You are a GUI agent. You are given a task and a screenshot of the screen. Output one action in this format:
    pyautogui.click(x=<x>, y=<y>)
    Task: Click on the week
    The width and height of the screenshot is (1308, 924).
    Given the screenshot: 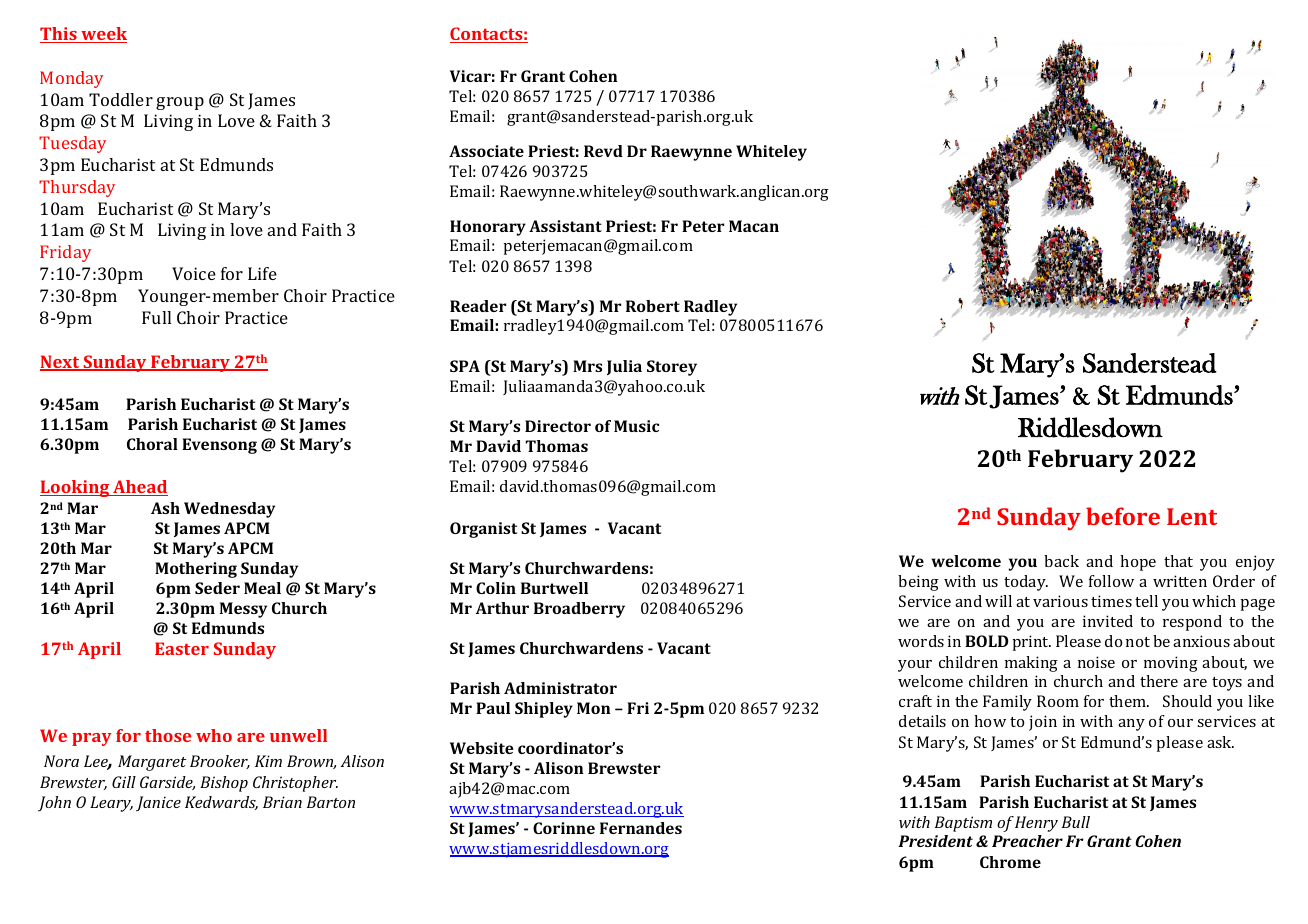 What is the action you would take?
    pyautogui.click(x=103, y=35)
